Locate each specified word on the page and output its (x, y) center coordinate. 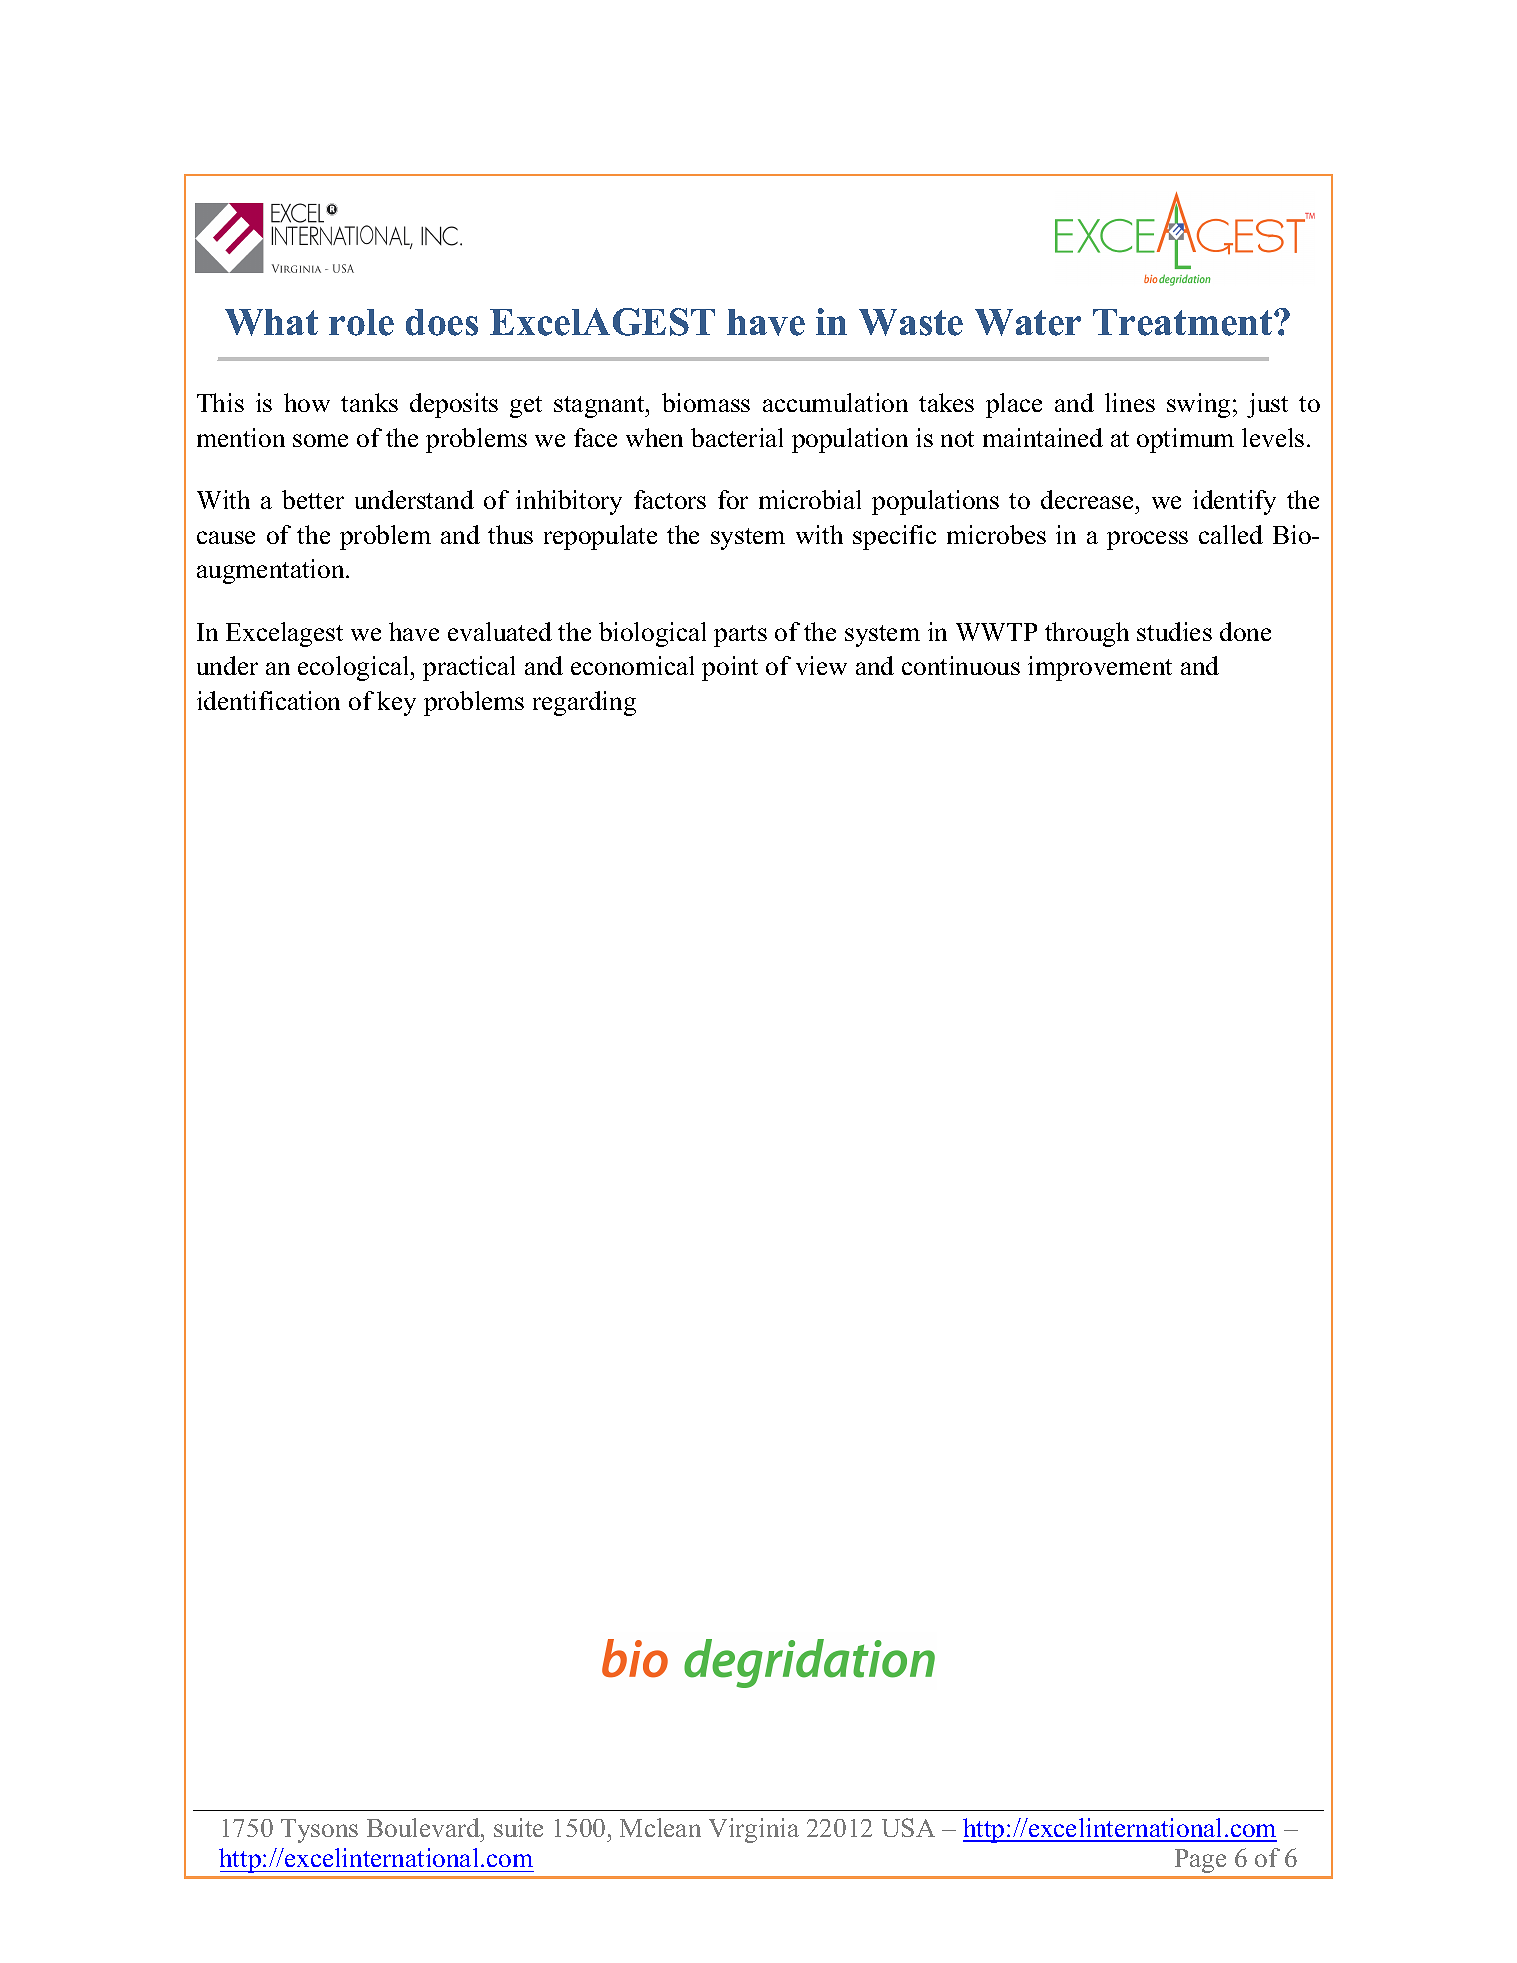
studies (1174, 631)
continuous (961, 665)
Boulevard (424, 1827)
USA (908, 1827)
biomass (706, 402)
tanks (369, 402)
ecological (355, 668)
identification (268, 700)
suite (518, 1827)
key (396, 703)
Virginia (754, 1830)
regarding (584, 703)
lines (1130, 402)
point (730, 668)
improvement (1100, 668)
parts (740, 636)
